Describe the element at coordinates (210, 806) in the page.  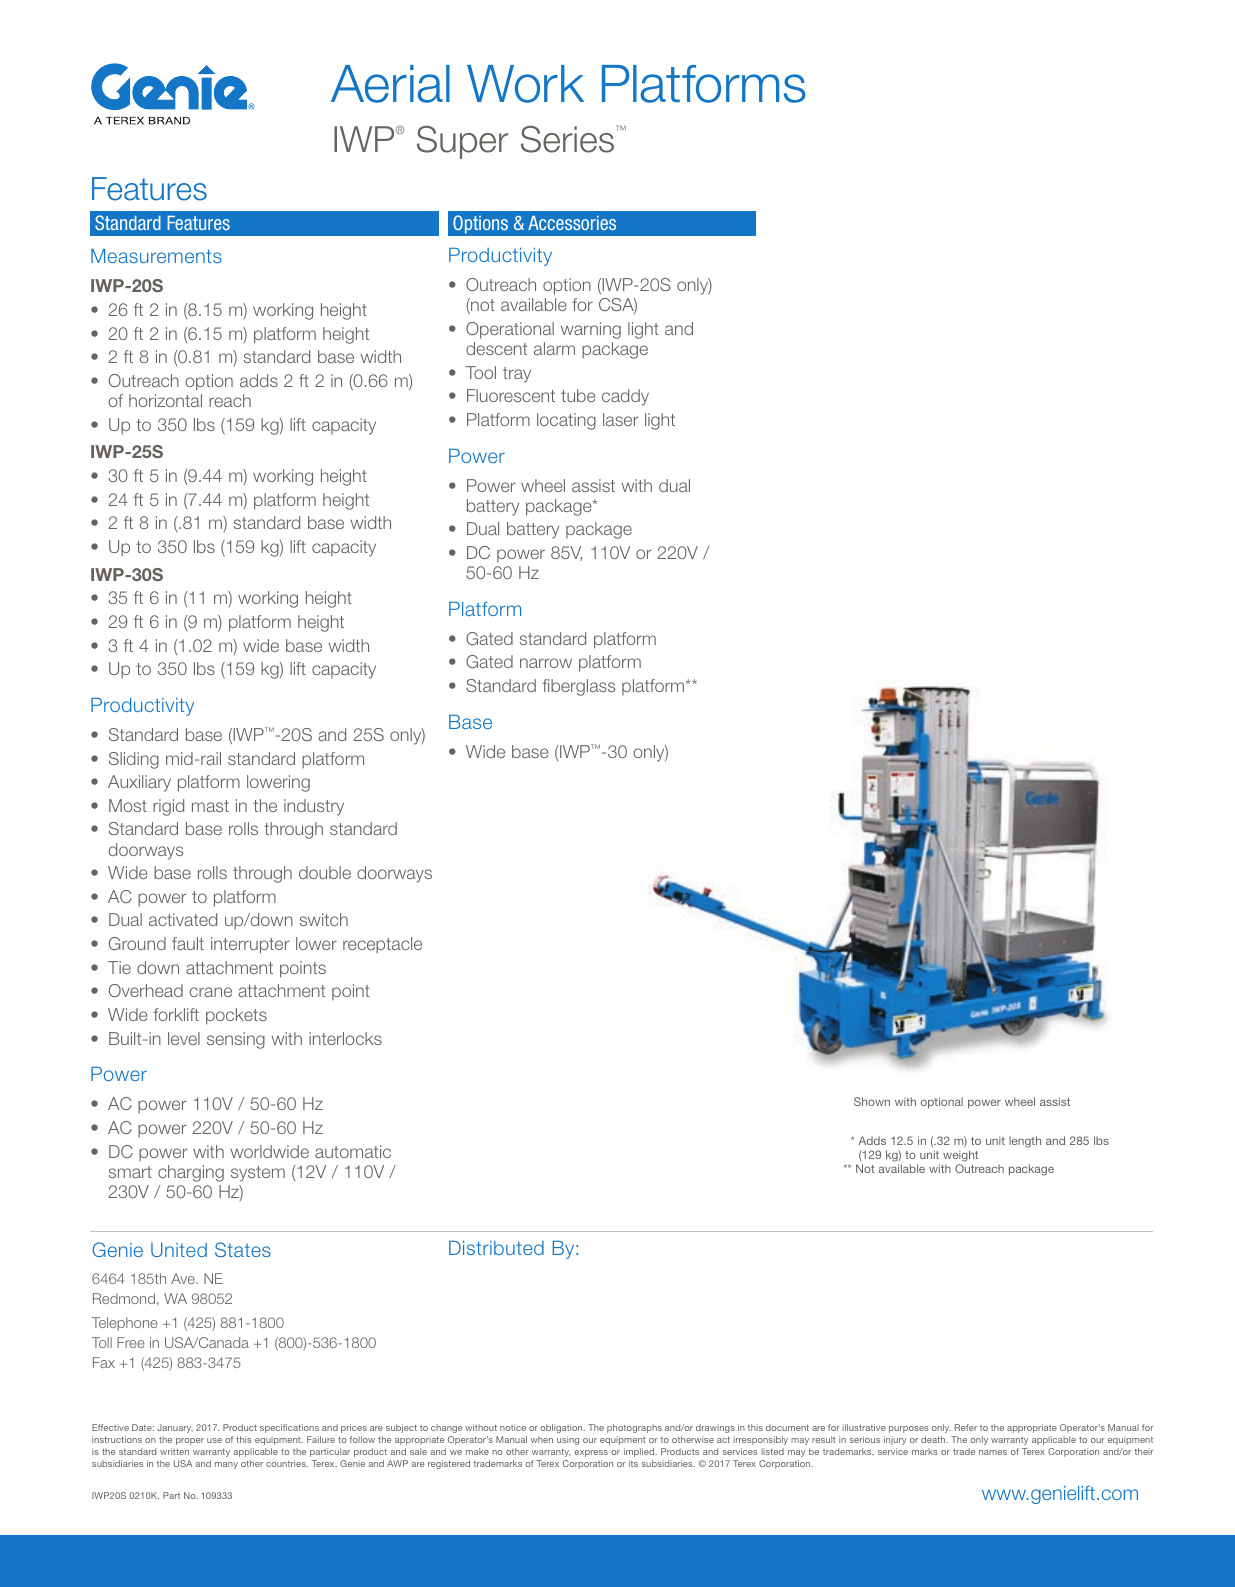
I see `mast` at that location.
